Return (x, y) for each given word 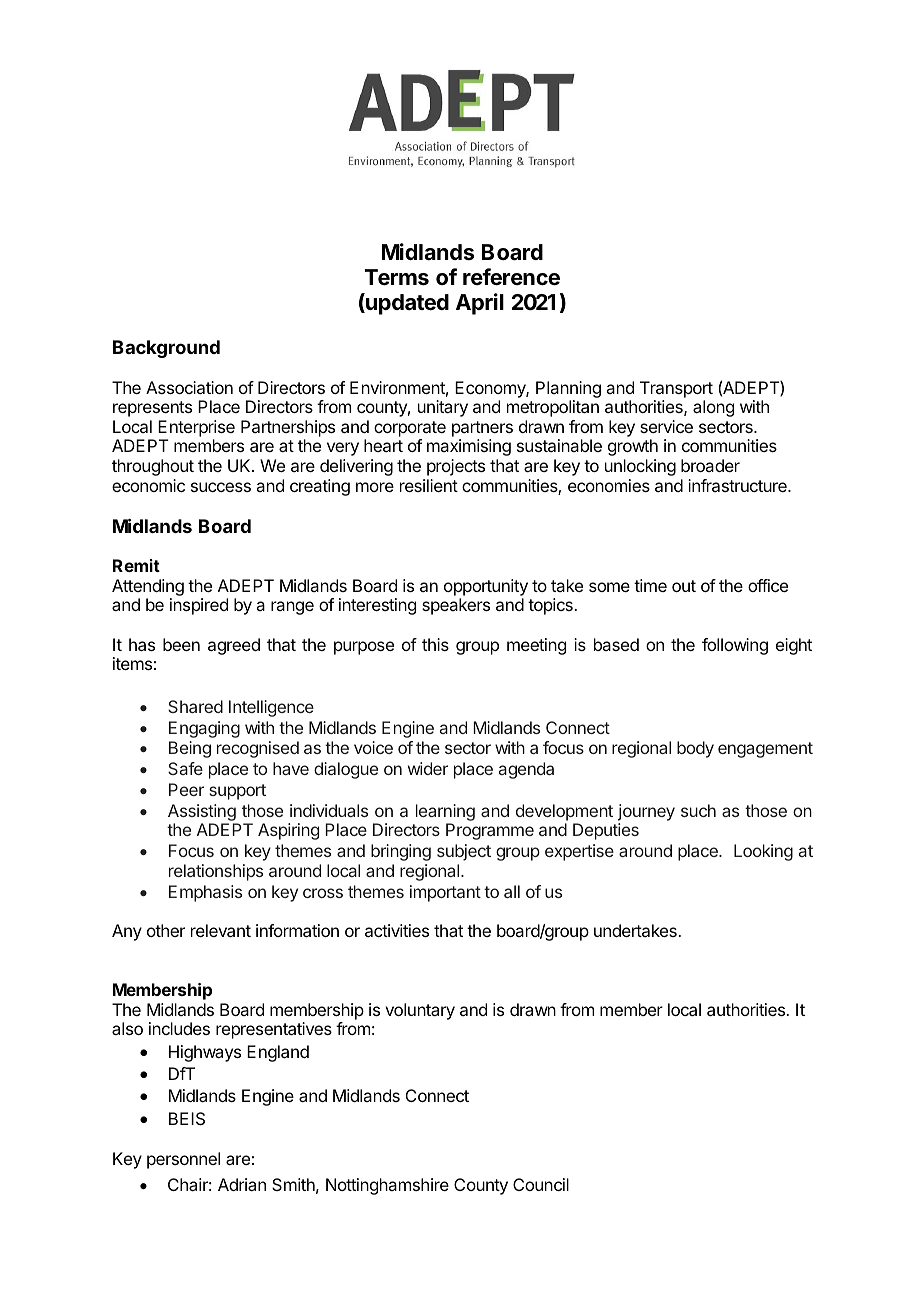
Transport (676, 389)
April (480, 304)
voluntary (420, 1011)
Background (166, 349)
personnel (183, 1160)
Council (541, 1184)
